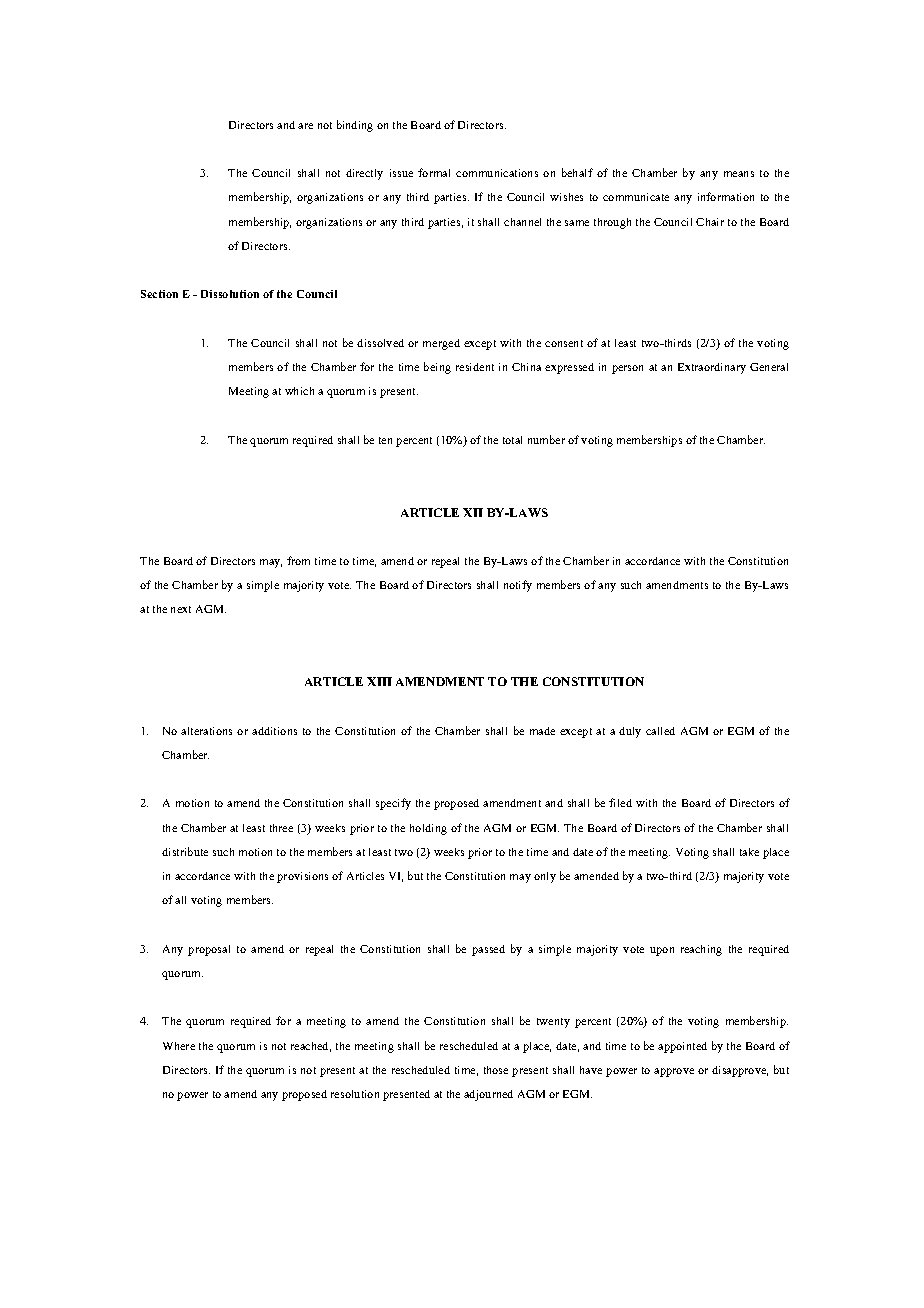 This screenshot has height=1308, width=924. I want to click on three, so click(281, 828).
